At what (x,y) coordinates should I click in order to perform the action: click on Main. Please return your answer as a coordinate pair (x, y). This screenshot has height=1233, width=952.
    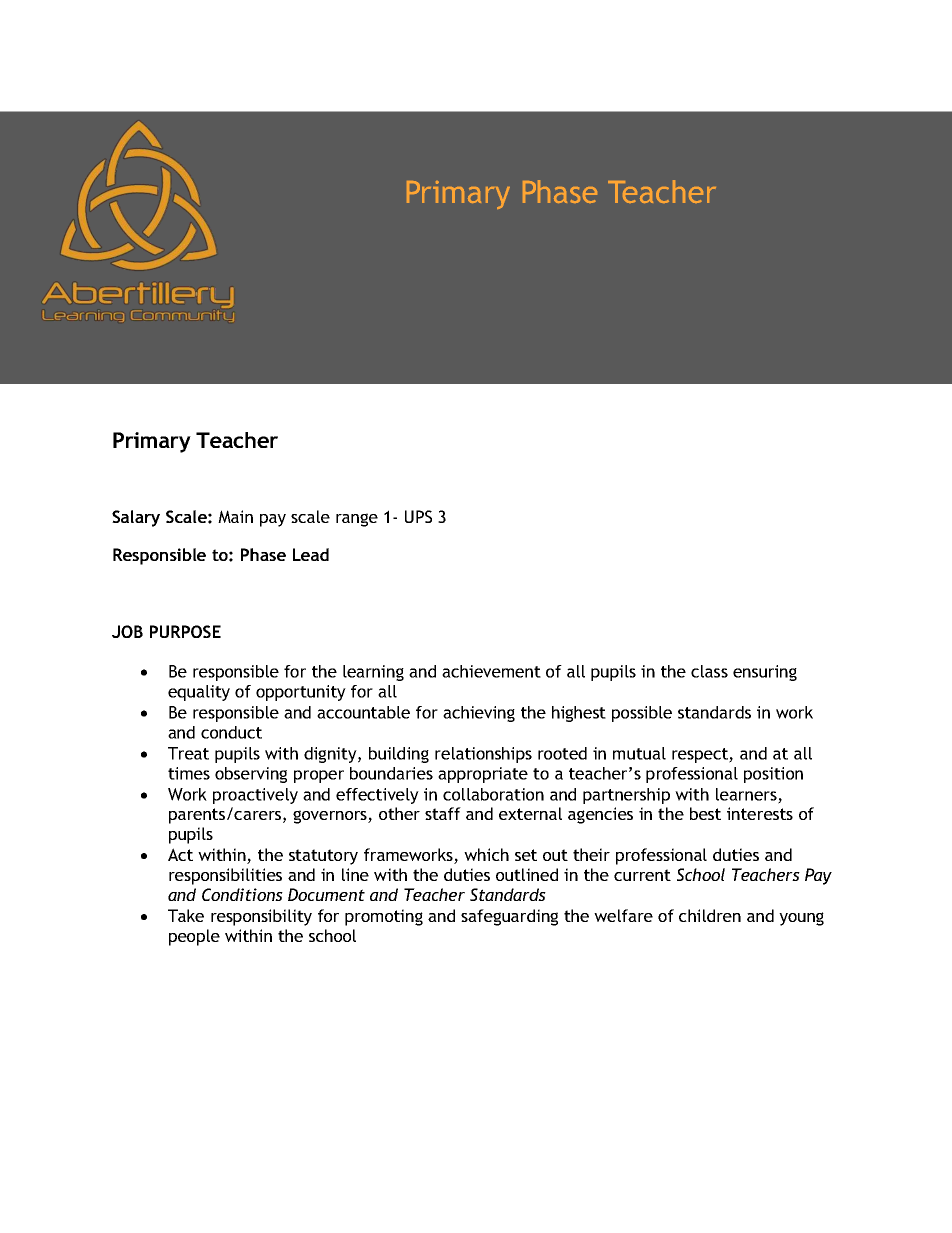
    Looking at the image, I should click on (235, 516).
